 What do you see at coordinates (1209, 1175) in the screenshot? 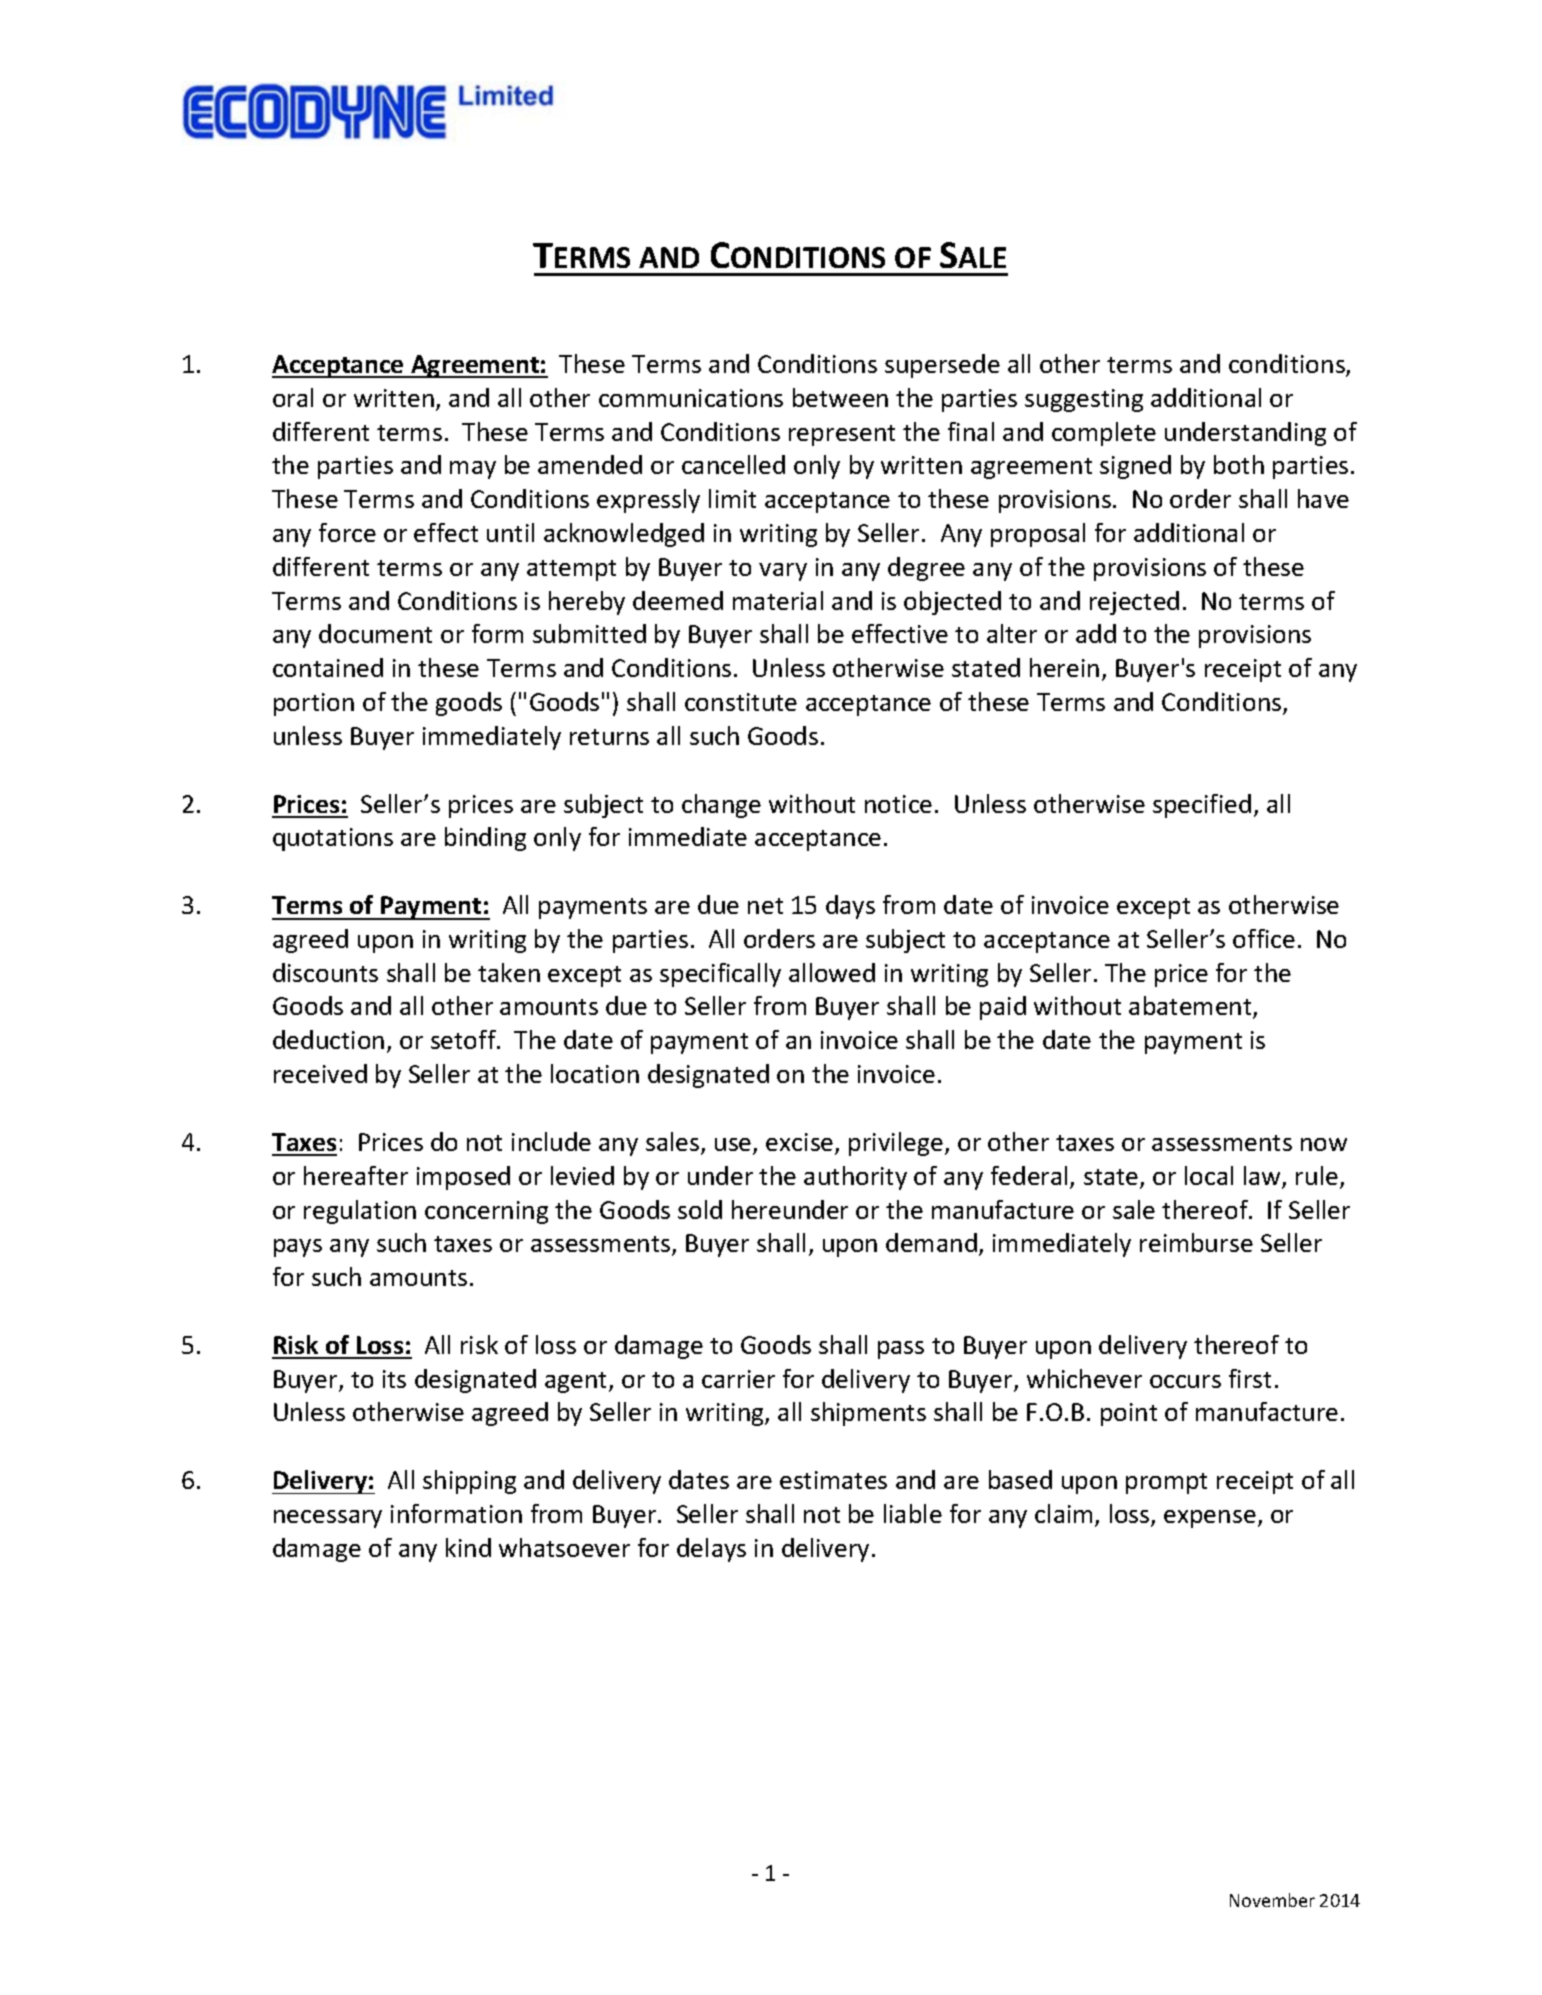
I see `local` at bounding box center [1209, 1175].
